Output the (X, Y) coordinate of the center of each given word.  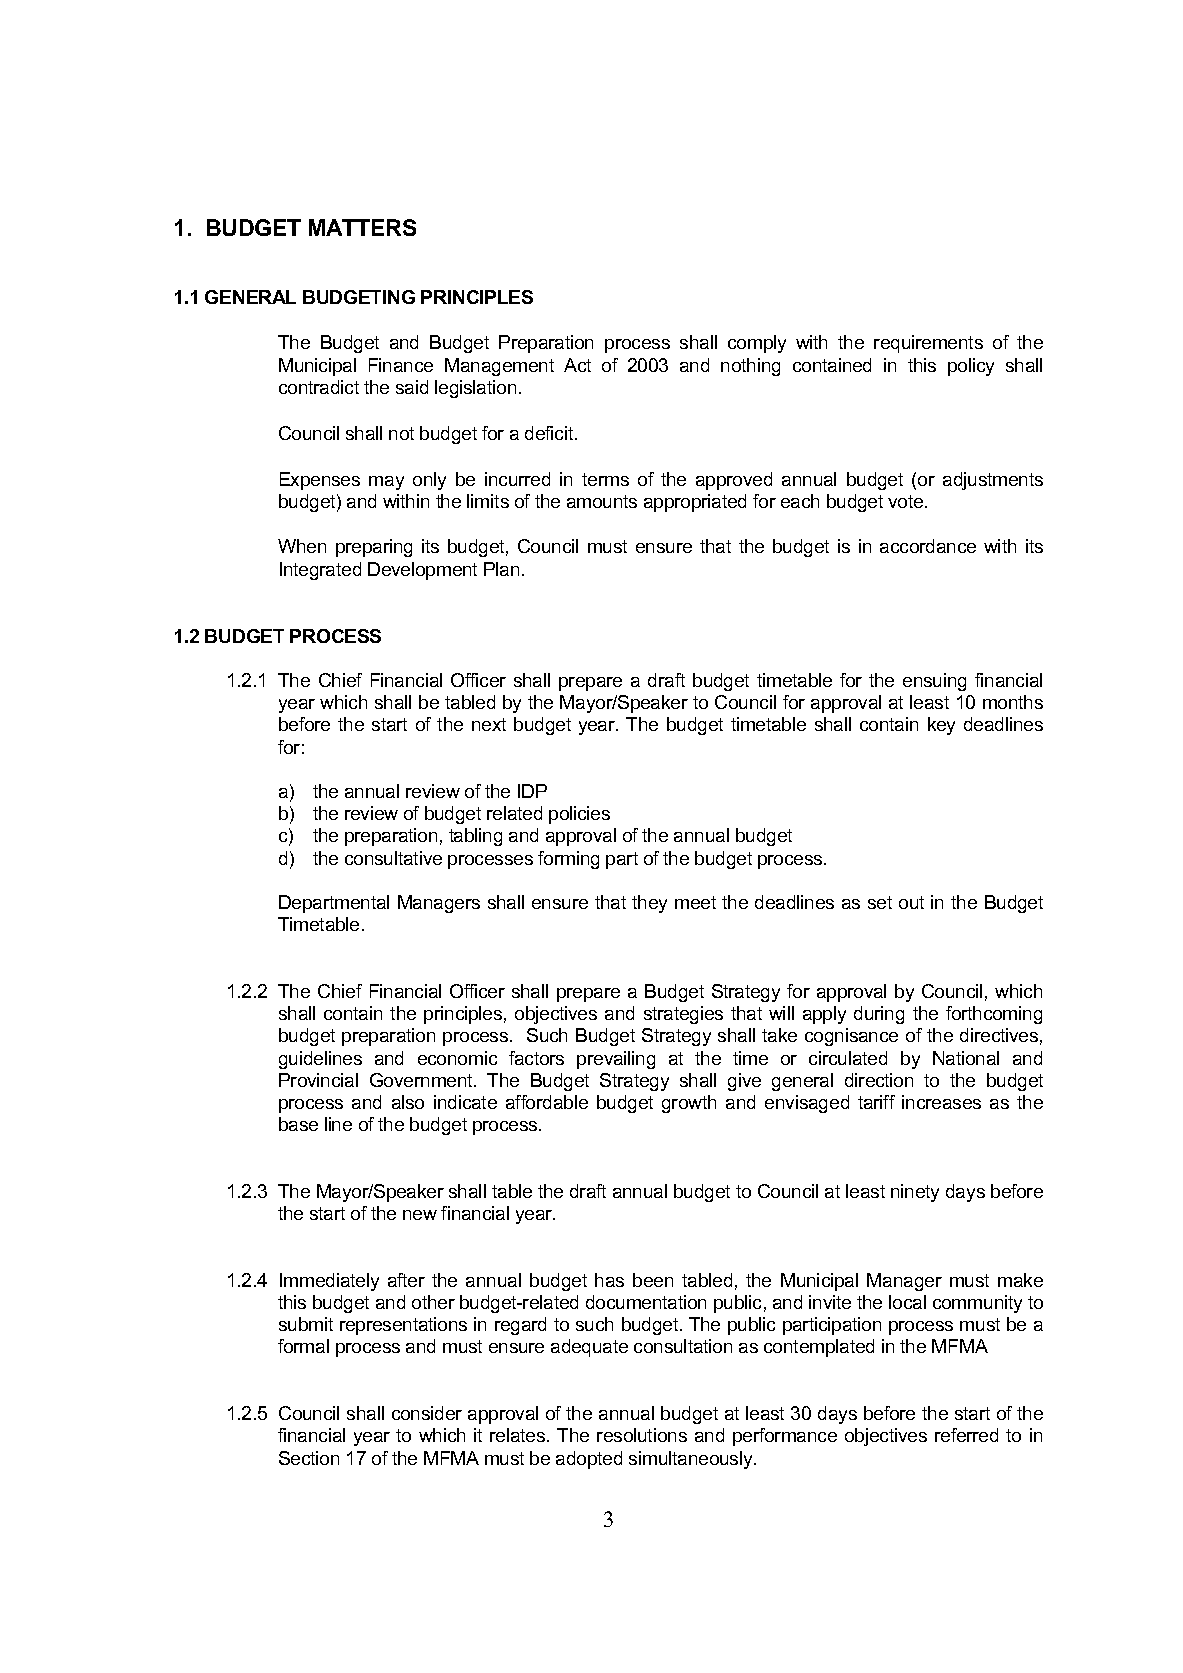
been (653, 1280)
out (911, 902)
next (489, 724)
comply (757, 344)
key (941, 726)
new (420, 1215)
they (649, 904)
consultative (393, 858)
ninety (915, 1193)
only (429, 481)
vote (907, 501)
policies (579, 815)
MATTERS (362, 227)
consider (427, 1413)
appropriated (695, 503)
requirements (928, 344)
